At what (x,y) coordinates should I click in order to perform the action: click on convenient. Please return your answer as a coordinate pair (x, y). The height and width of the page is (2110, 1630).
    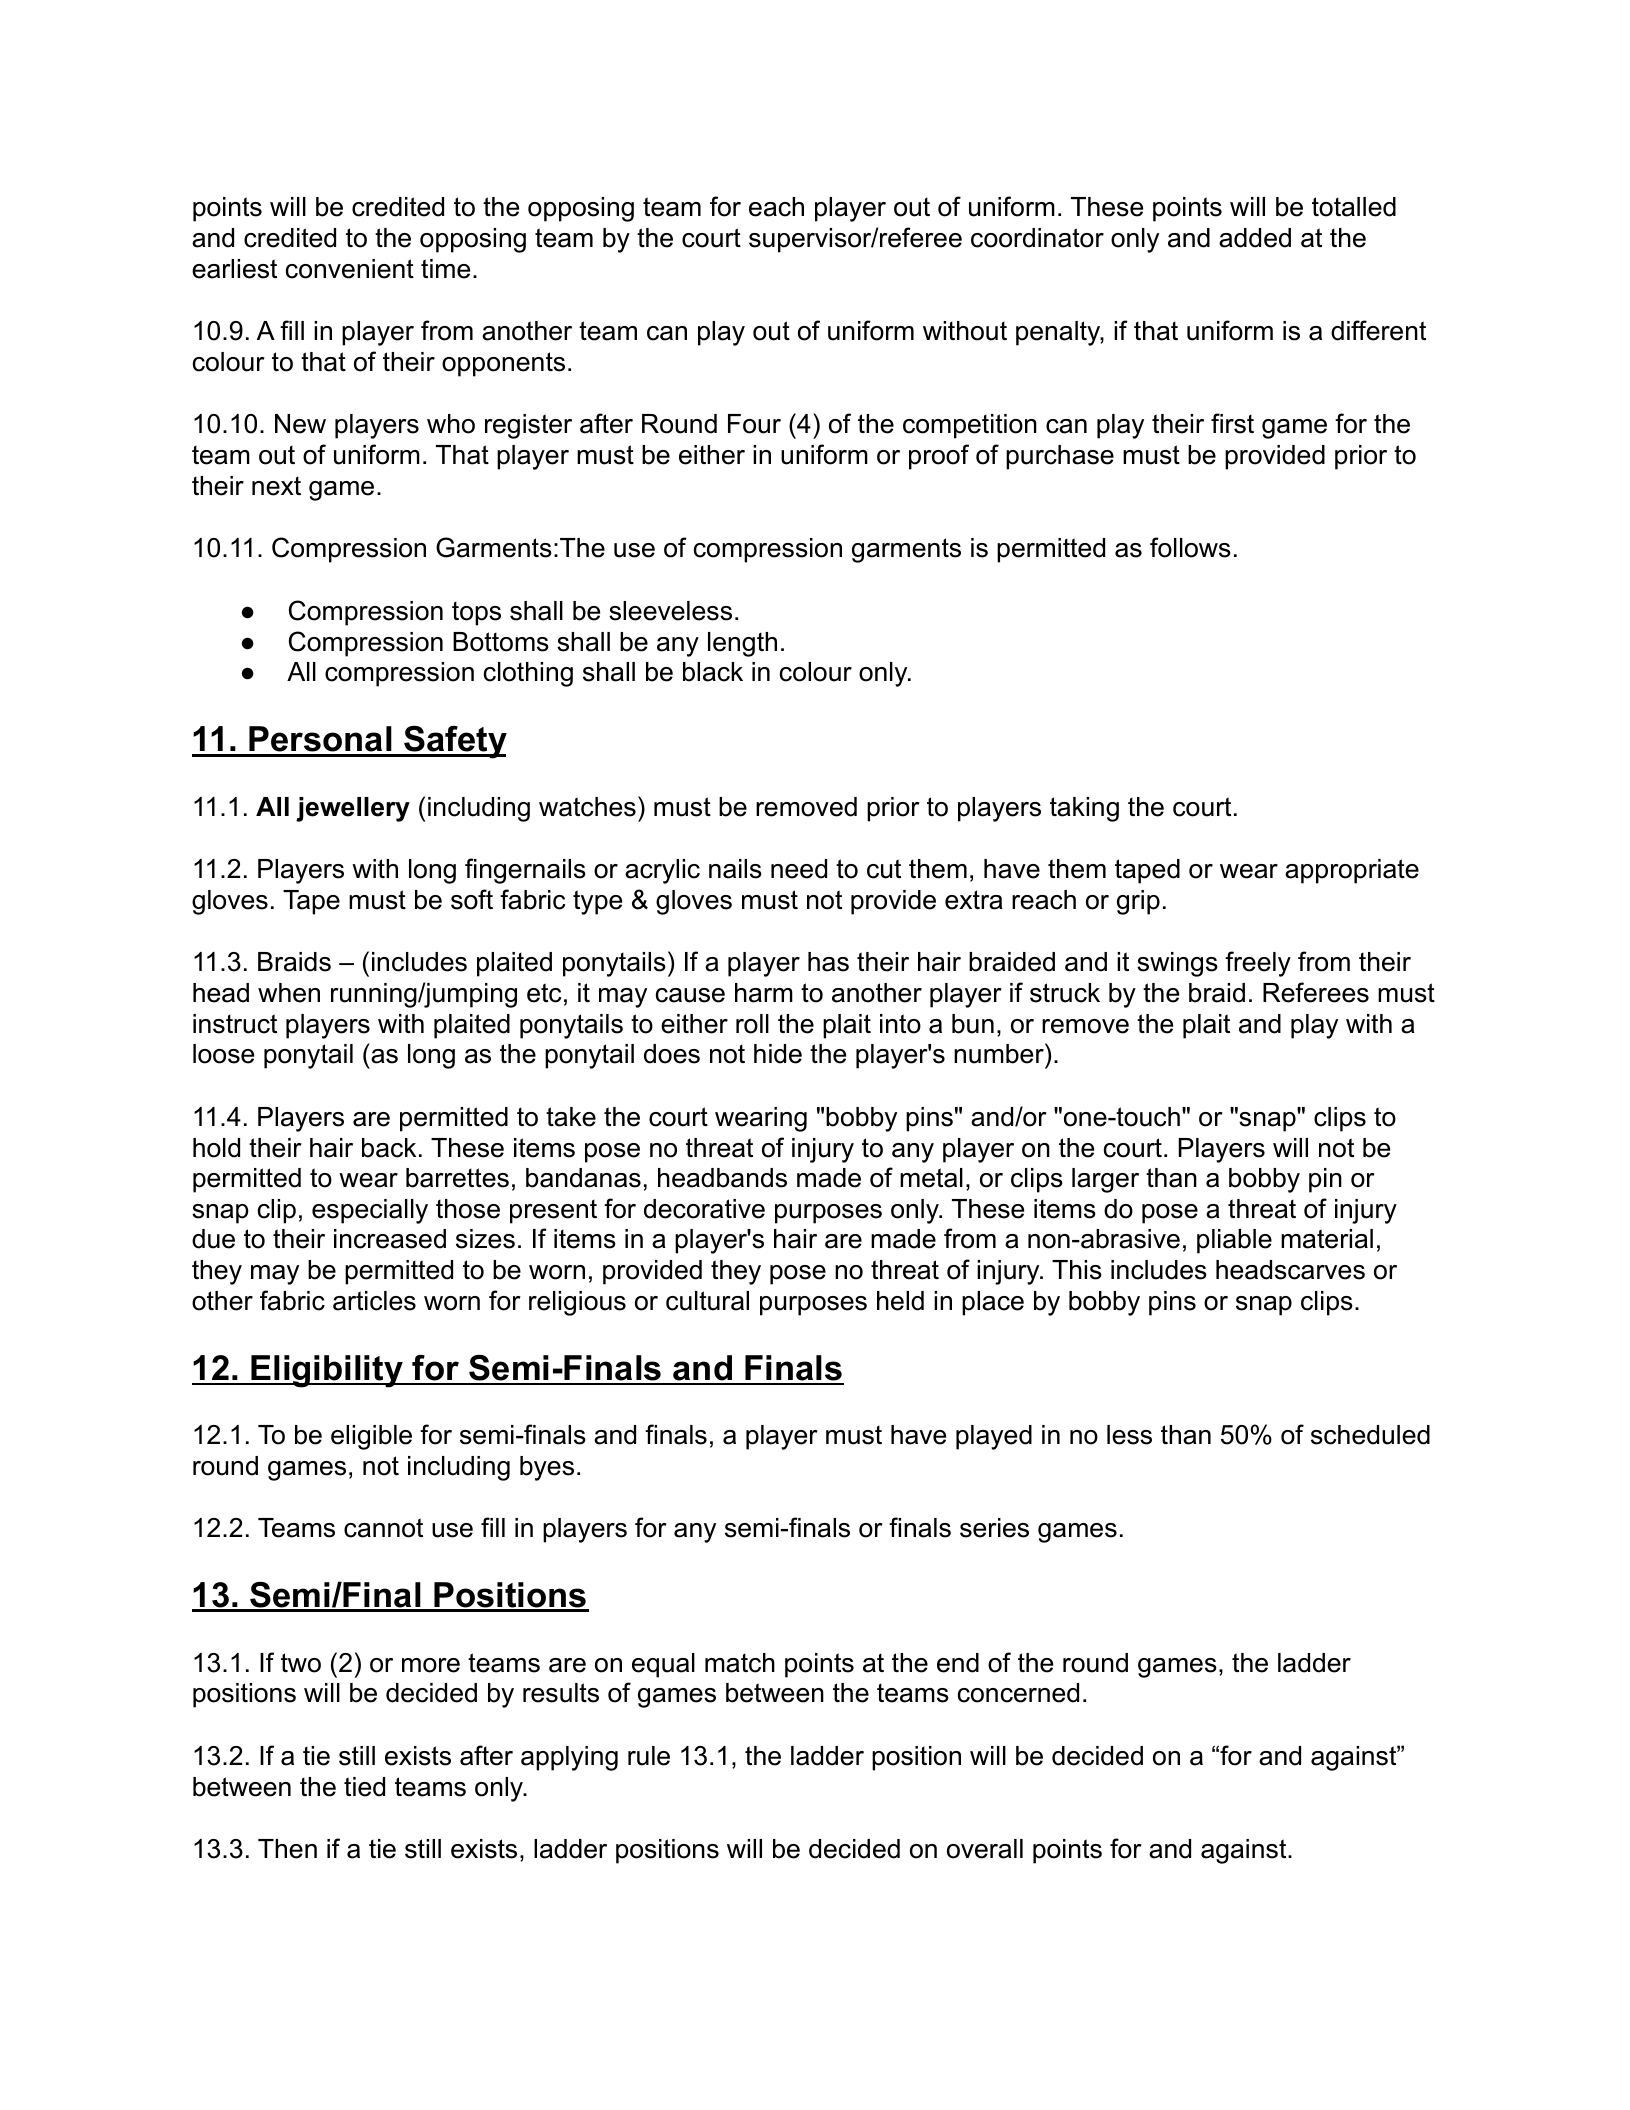
    Looking at the image, I should click on (350, 269).
